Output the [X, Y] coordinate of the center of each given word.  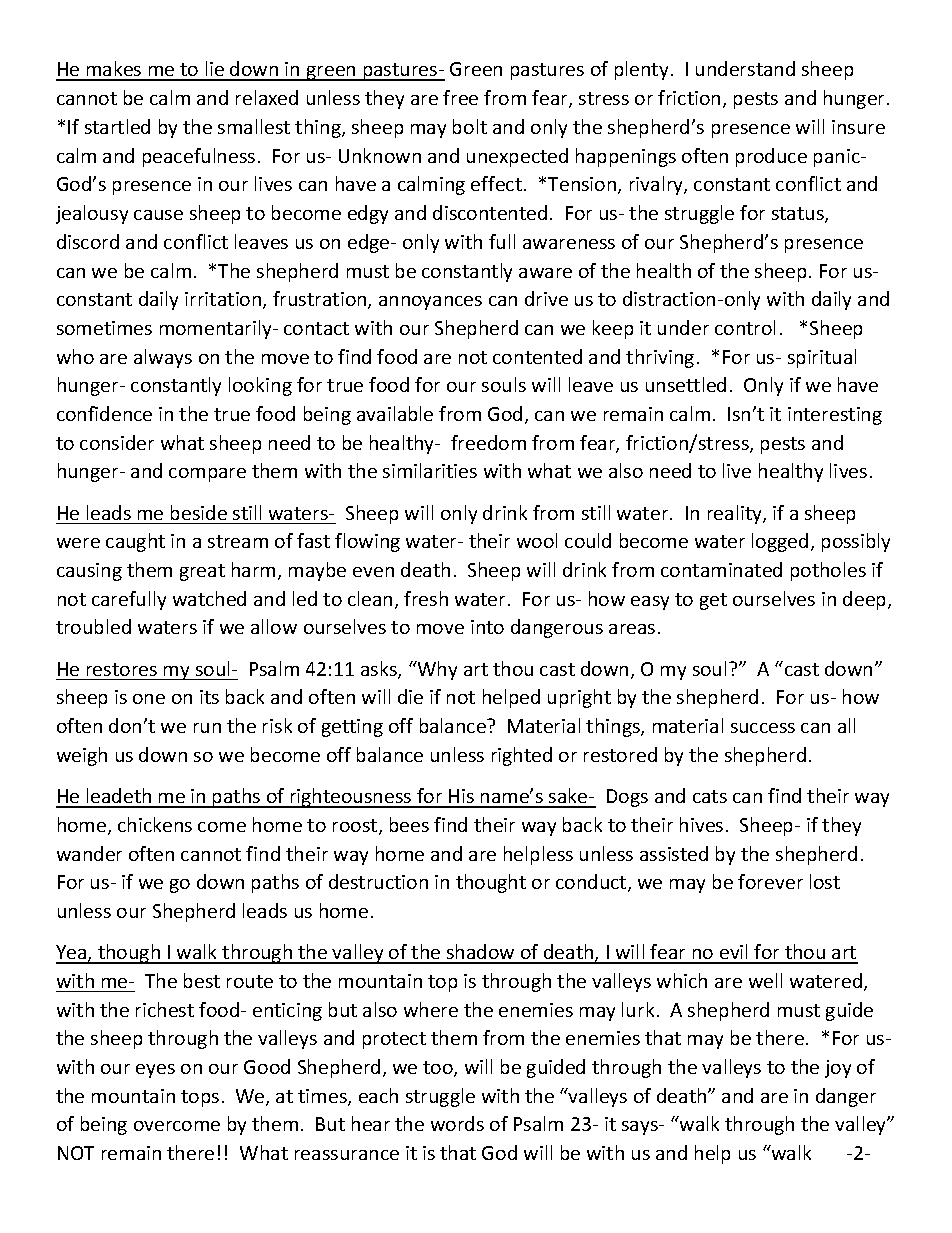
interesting [835, 416]
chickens [155, 824]
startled [117, 126]
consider [117, 442]
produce [771, 157]
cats [710, 796]
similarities [430, 470]
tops [200, 1098]
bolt [470, 126]
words [457, 1123]
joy [838, 1069]
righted [522, 756]
